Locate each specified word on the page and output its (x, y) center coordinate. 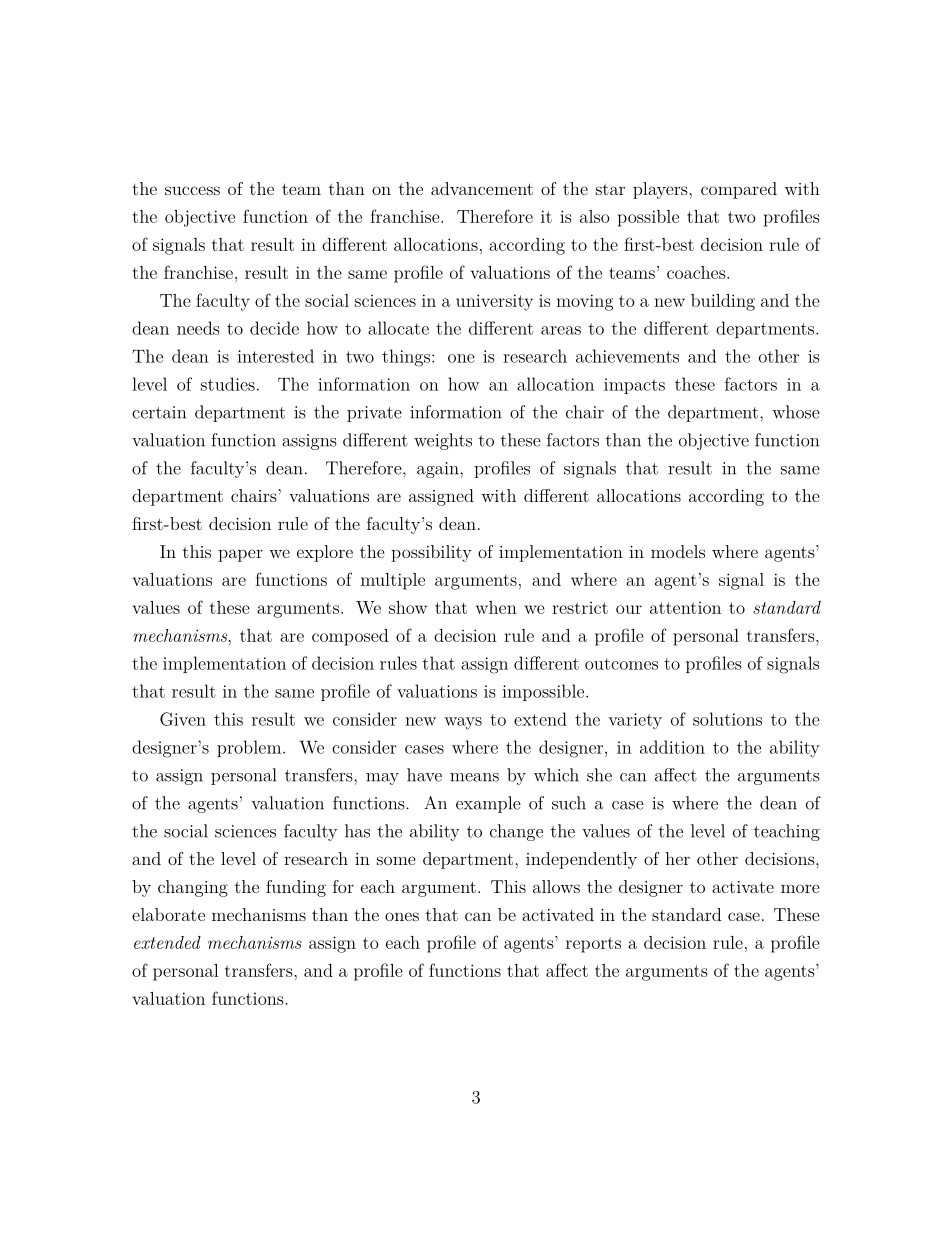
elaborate (168, 914)
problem (250, 748)
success (192, 190)
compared (739, 190)
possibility (431, 553)
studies (228, 384)
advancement (482, 188)
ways (463, 723)
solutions (727, 719)
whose (796, 412)
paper (240, 555)
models (678, 551)
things (406, 358)
